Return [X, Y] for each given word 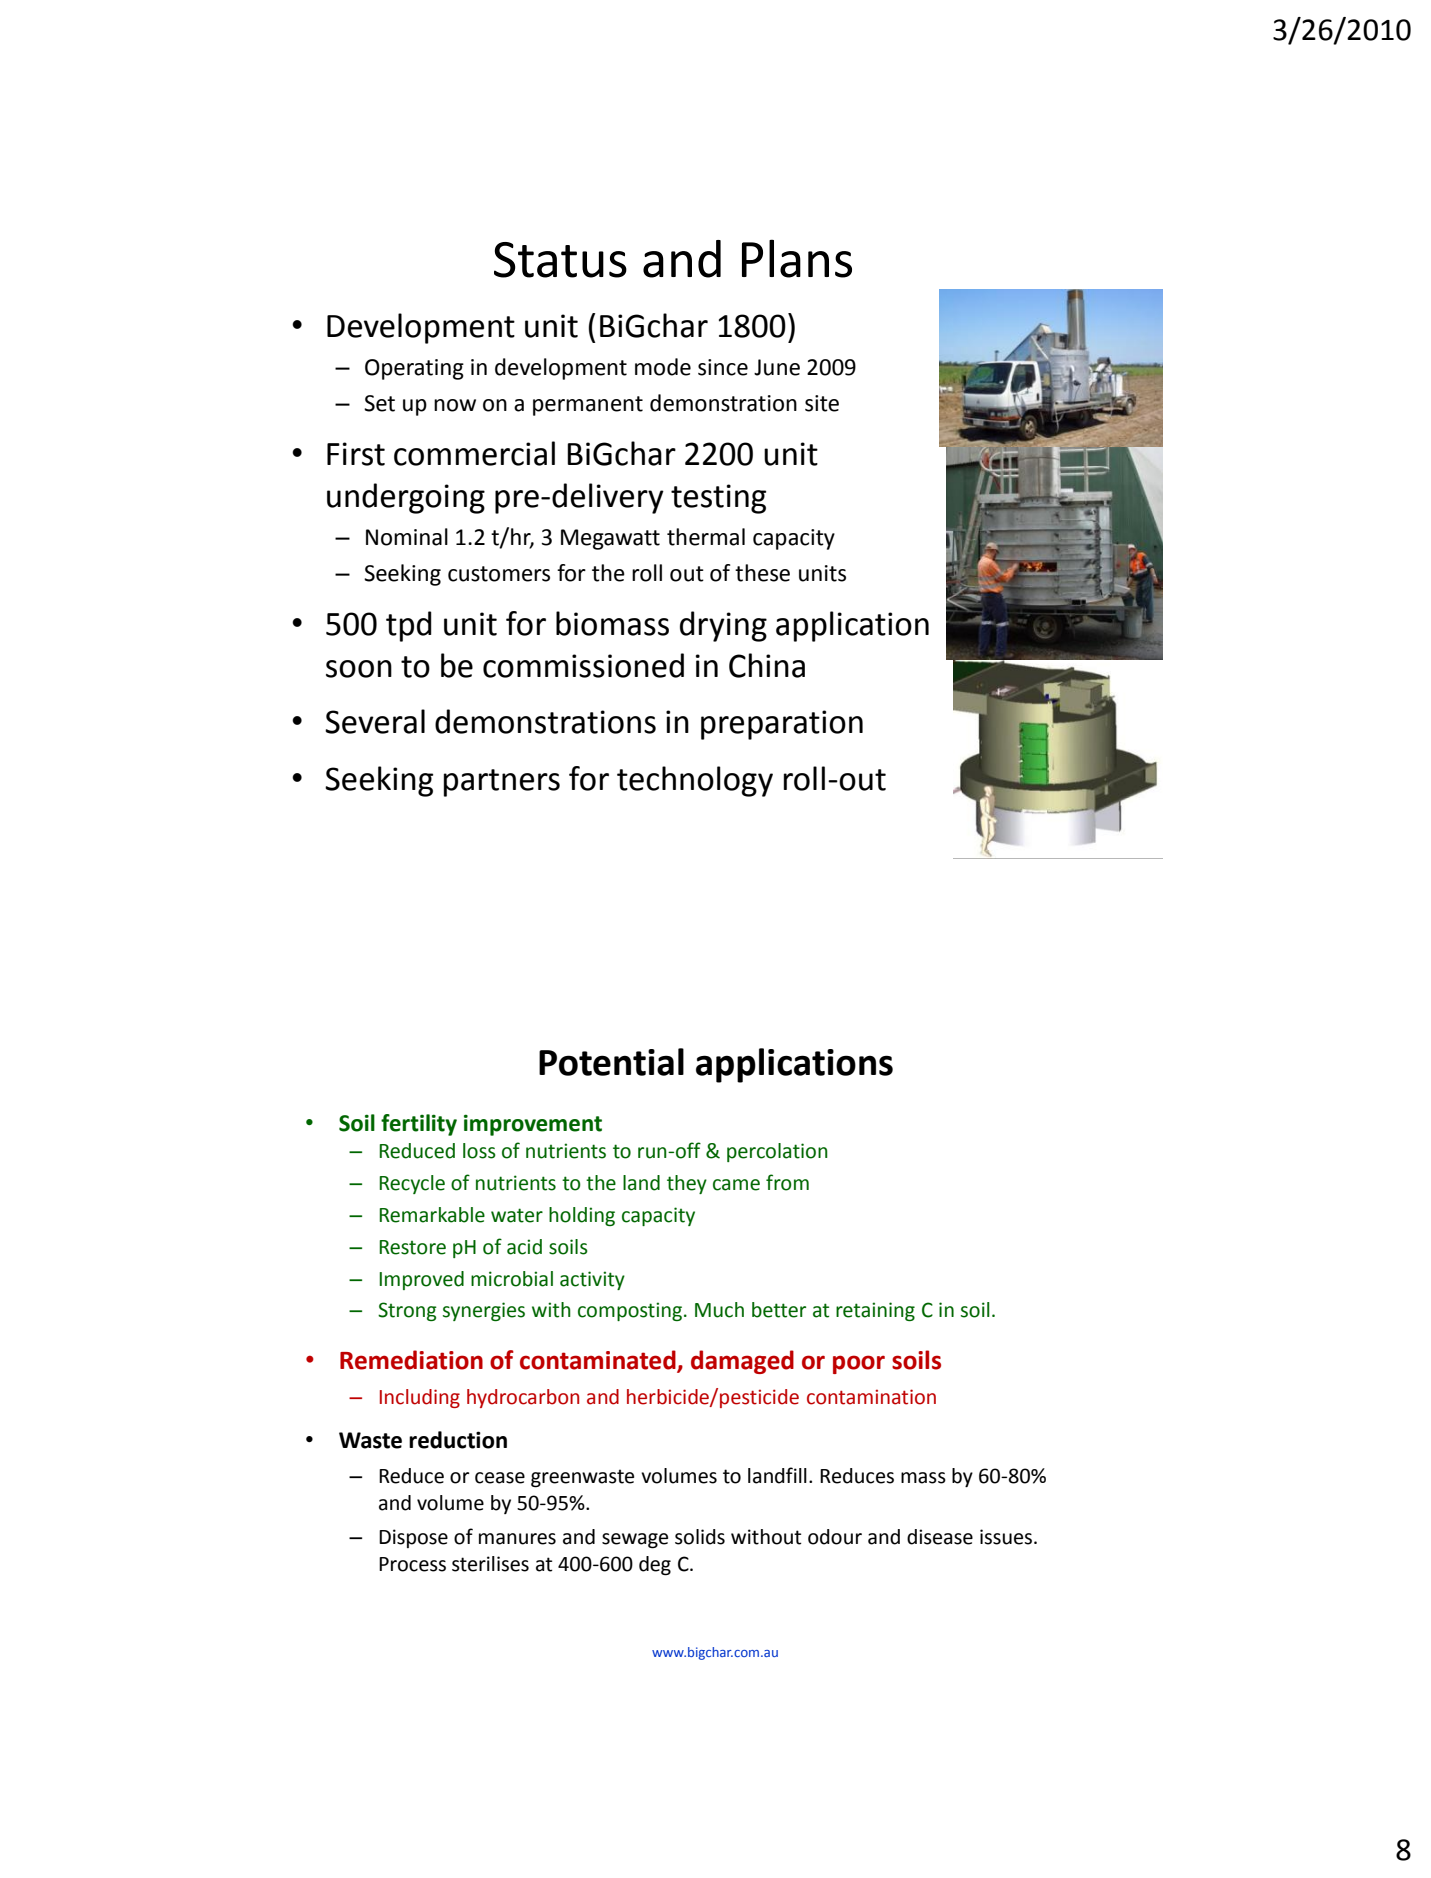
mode [663, 367]
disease [940, 1537]
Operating [414, 369]
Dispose [413, 1538]
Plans [797, 258]
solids [700, 1537]
